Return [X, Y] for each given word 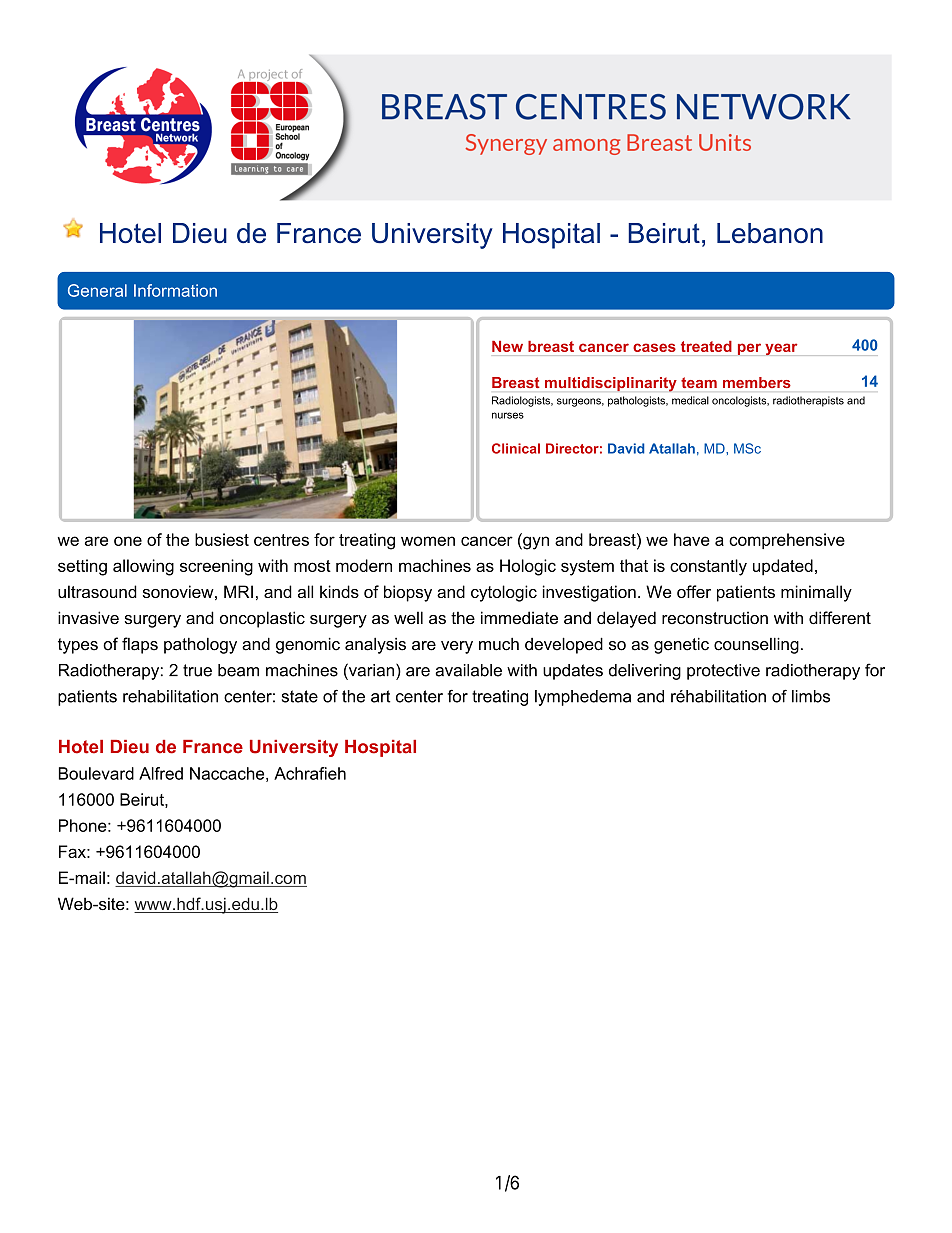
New [507, 346]
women [428, 541]
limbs [811, 696]
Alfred [161, 773]
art [381, 696]
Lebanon [770, 233]
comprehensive [787, 541]
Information [175, 290]
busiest [222, 539]
